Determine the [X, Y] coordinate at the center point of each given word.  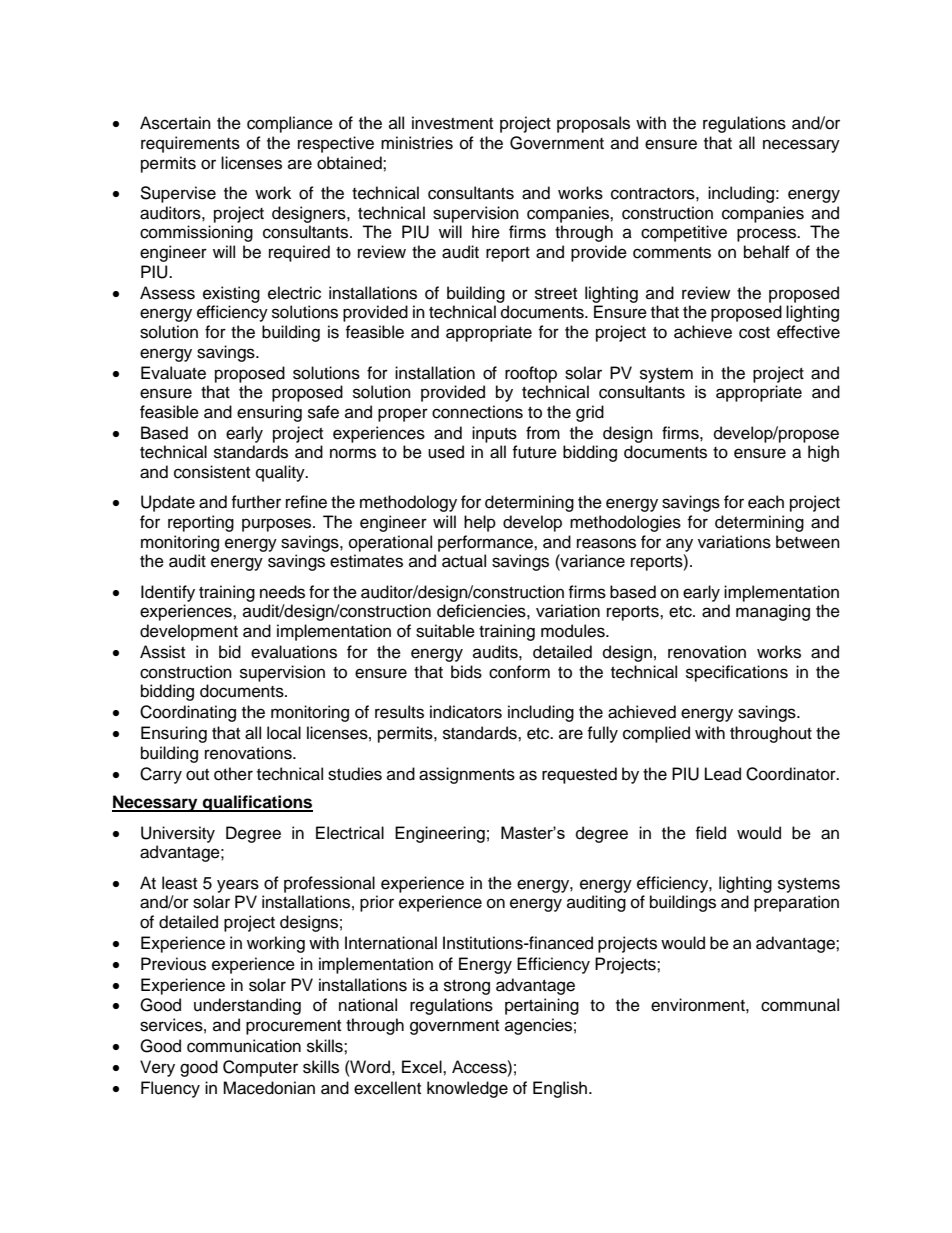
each [766, 502]
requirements [190, 144]
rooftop [531, 374]
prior [377, 903]
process [767, 235]
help [480, 523]
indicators [466, 712]
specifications [737, 673]
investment [452, 123]
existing [231, 294]
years [238, 886]
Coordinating [188, 713]
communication [244, 1046]
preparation [796, 903]
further [256, 502]
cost [754, 333]
